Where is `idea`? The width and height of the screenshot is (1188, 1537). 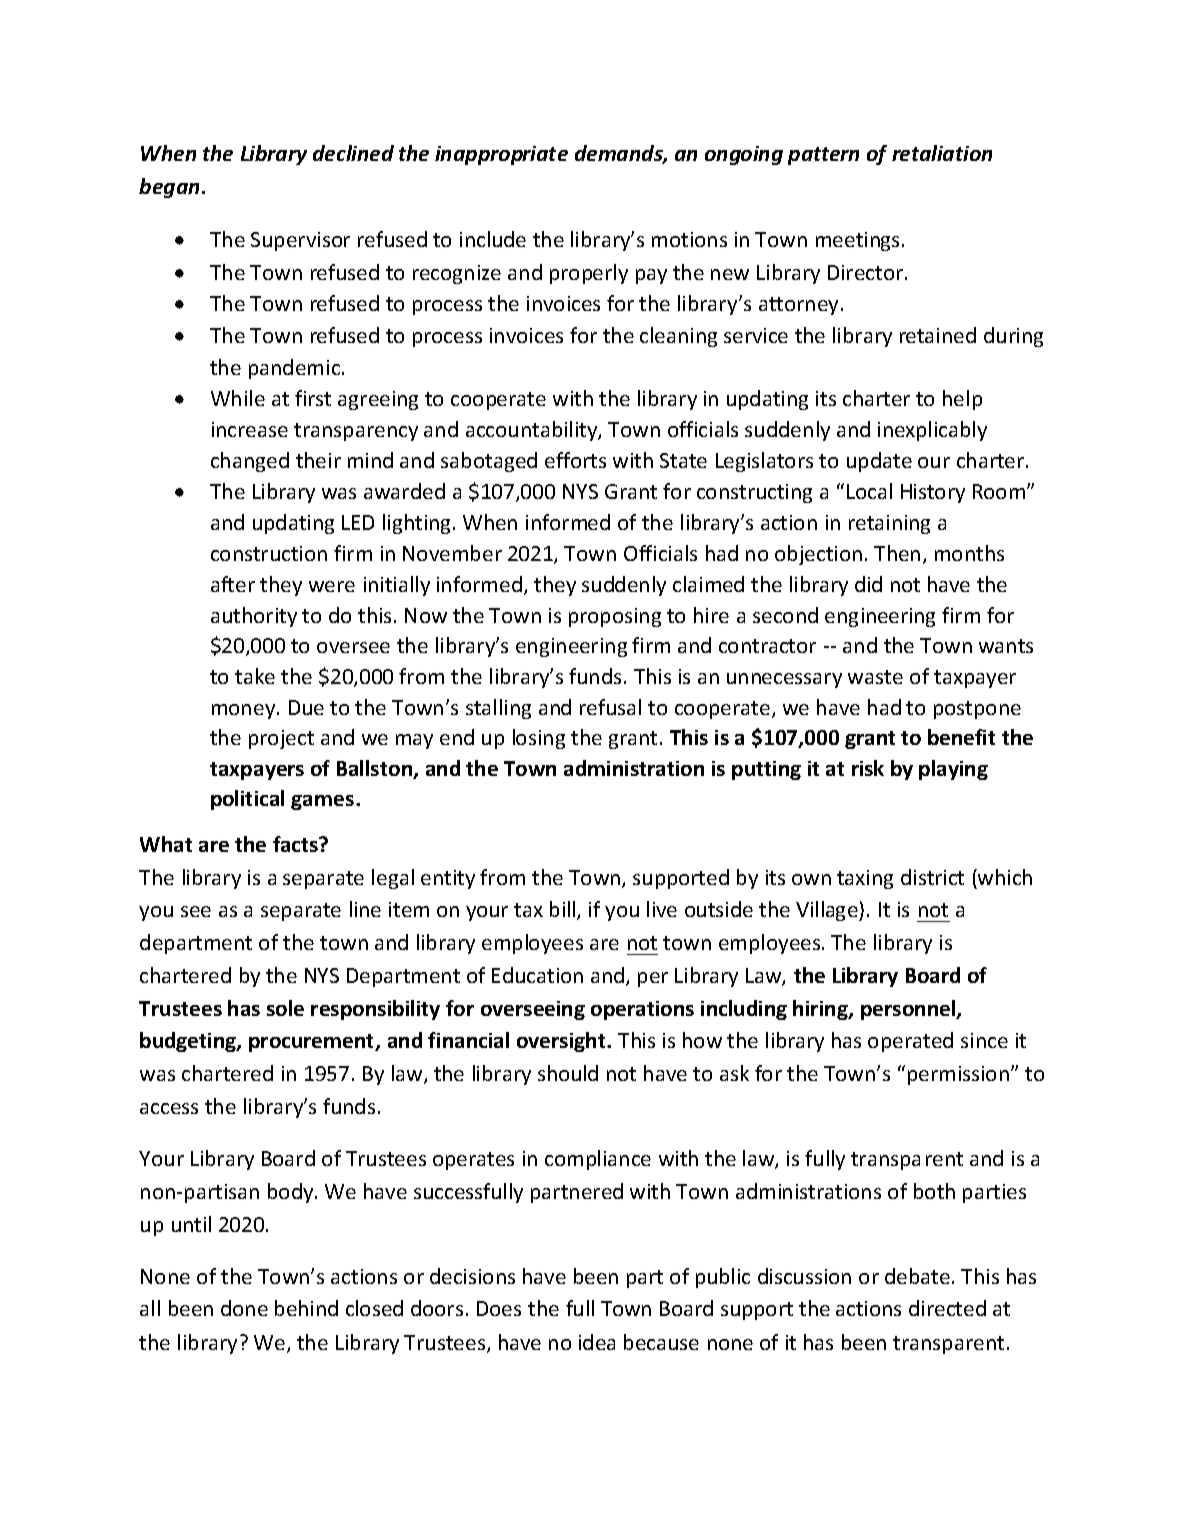
idea is located at coordinates (597, 1342).
